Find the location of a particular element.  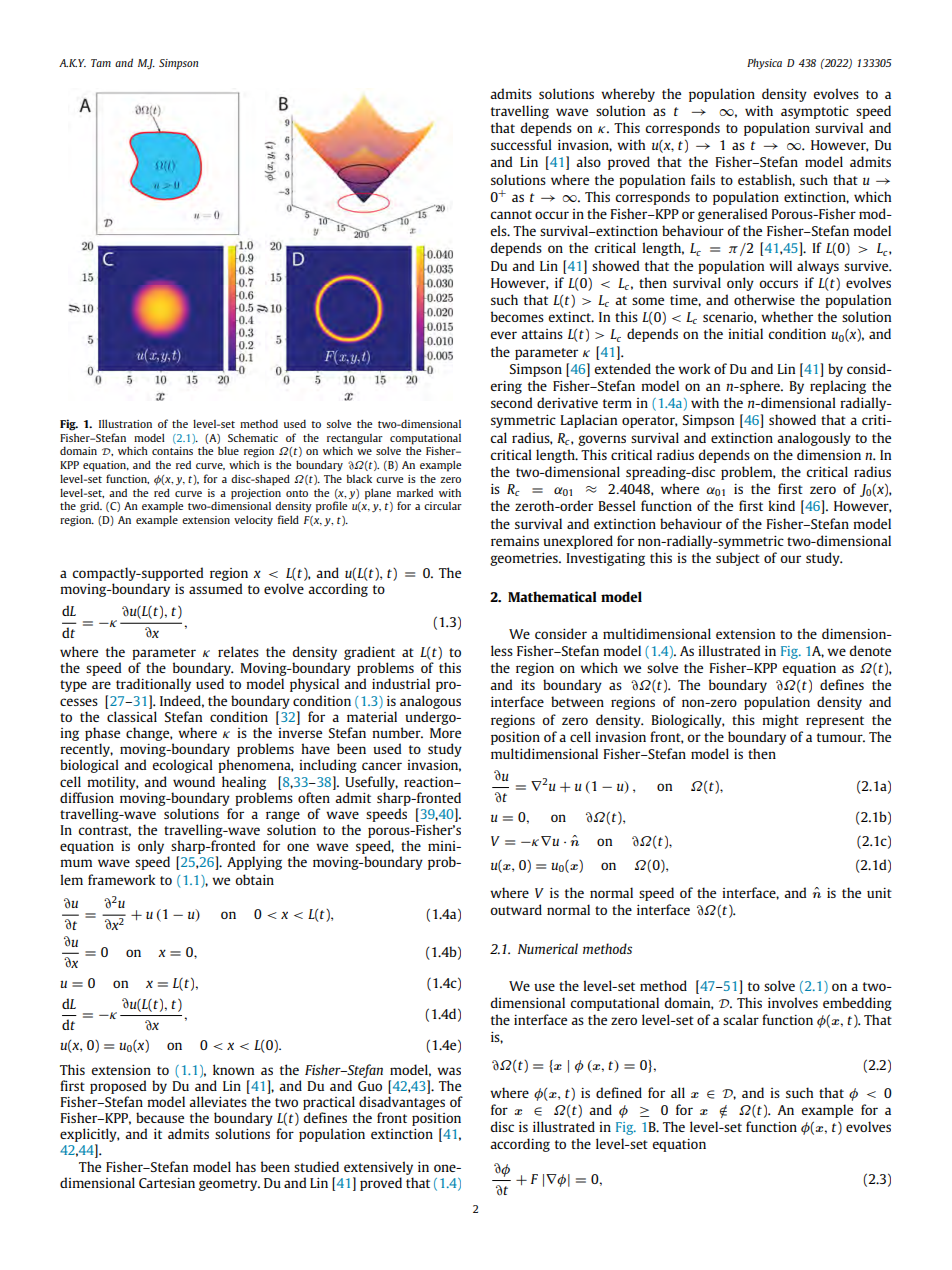

because is located at coordinates (160, 1117).
